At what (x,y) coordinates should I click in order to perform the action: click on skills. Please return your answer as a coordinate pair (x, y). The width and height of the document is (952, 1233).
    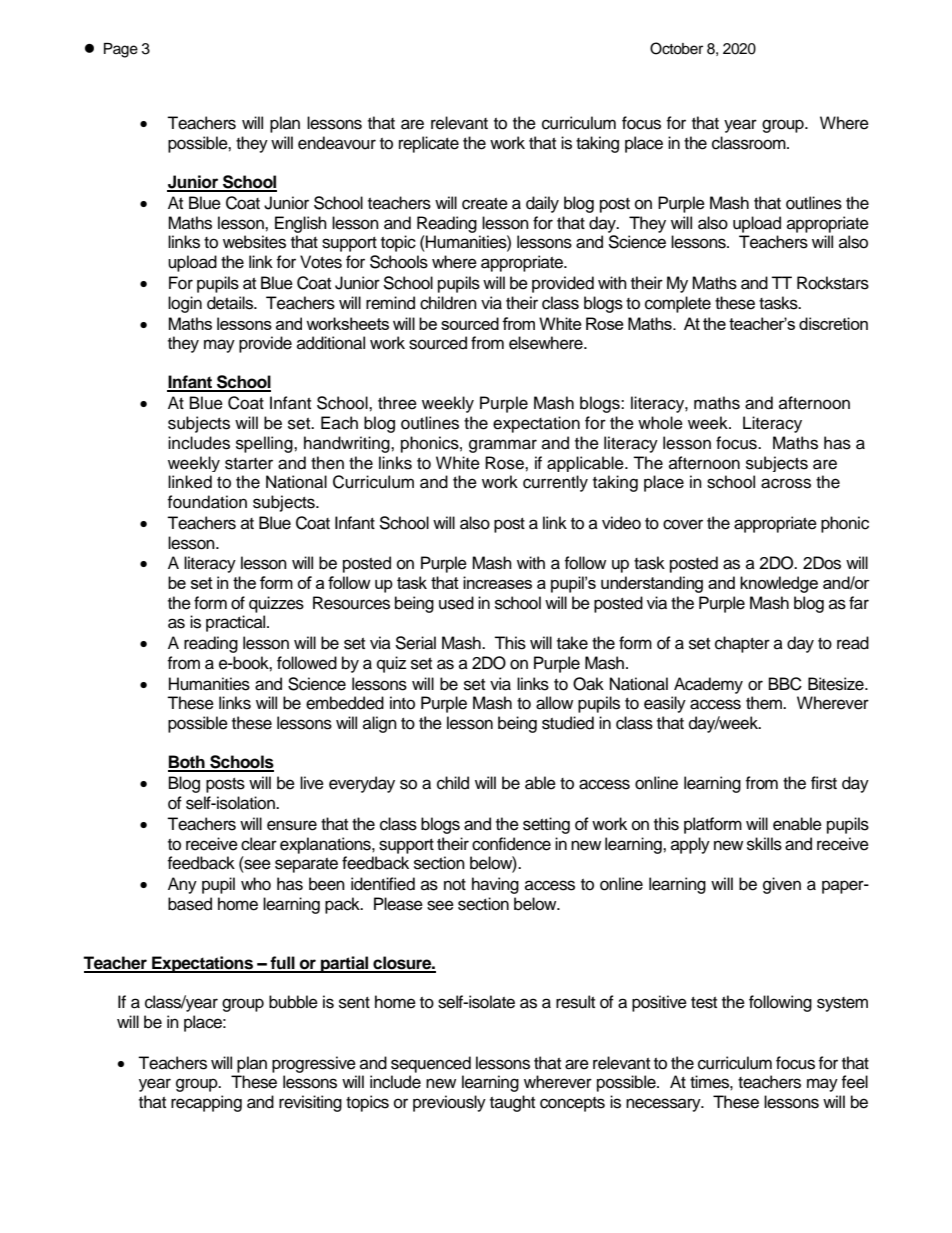
    Looking at the image, I should click on (764, 844).
